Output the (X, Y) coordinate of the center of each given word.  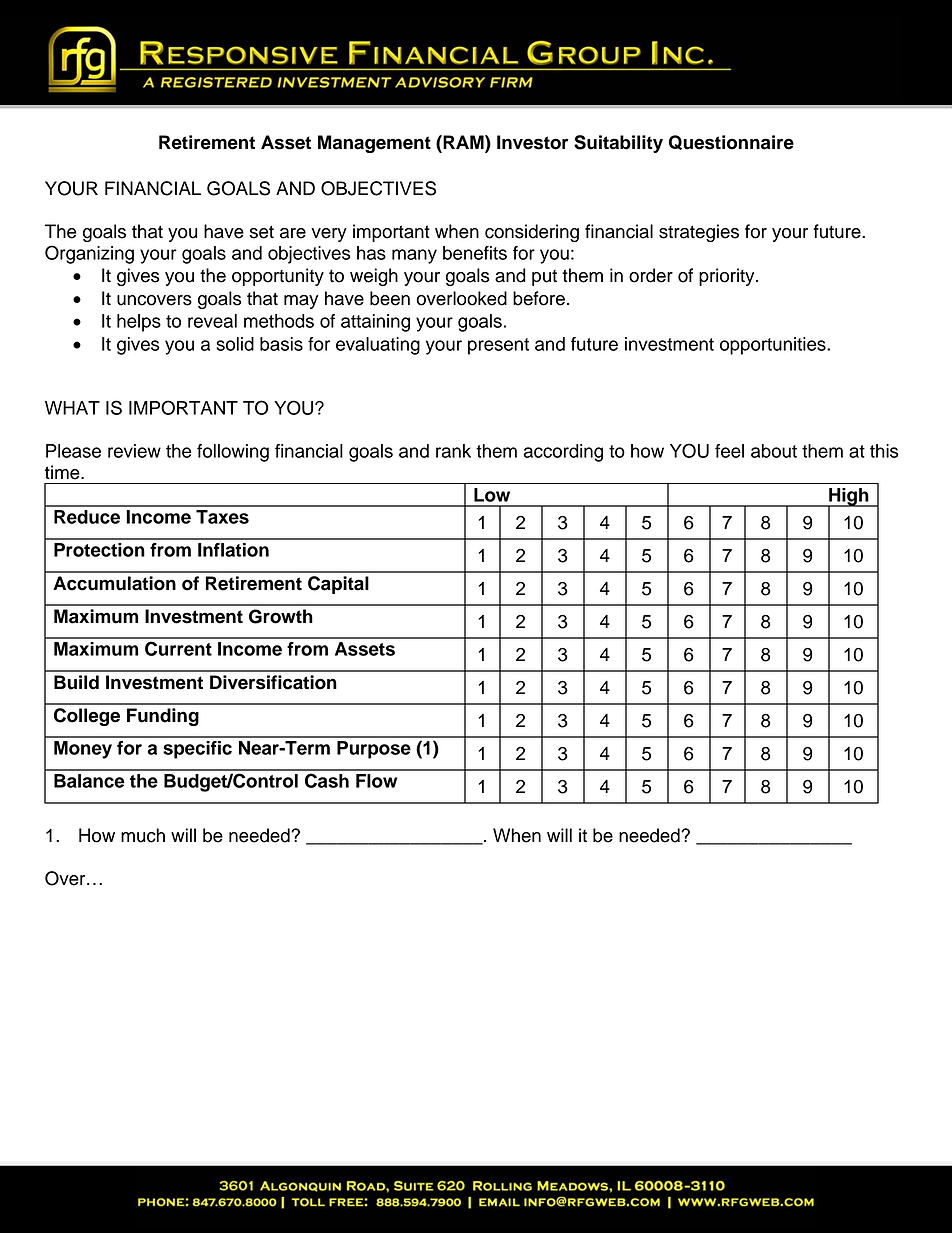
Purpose (374, 750)
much (143, 835)
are (293, 233)
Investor (532, 142)
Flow (376, 781)
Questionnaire (731, 142)
